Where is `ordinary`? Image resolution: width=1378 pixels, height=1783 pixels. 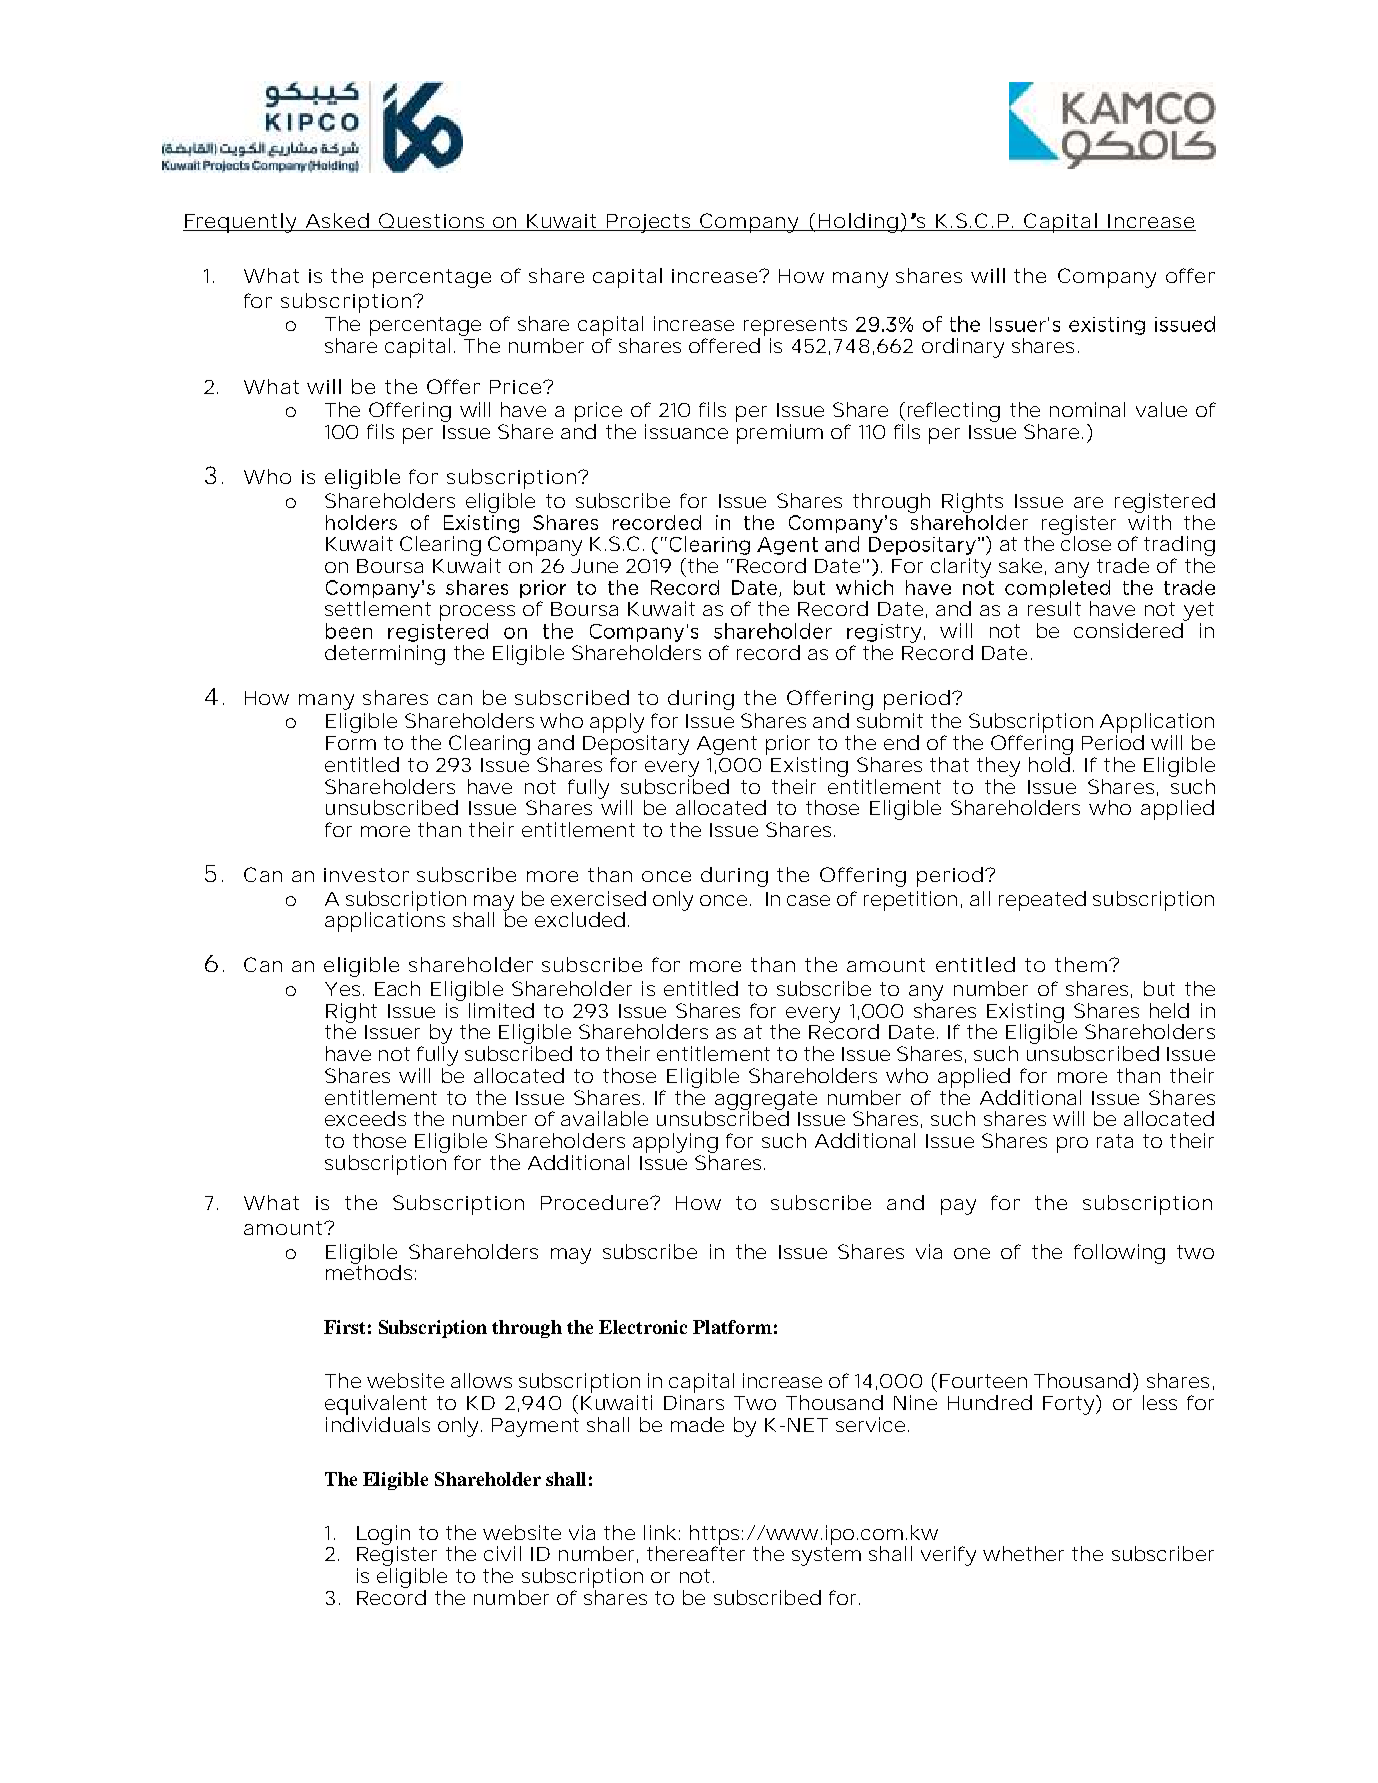 ordinary is located at coordinates (963, 348).
